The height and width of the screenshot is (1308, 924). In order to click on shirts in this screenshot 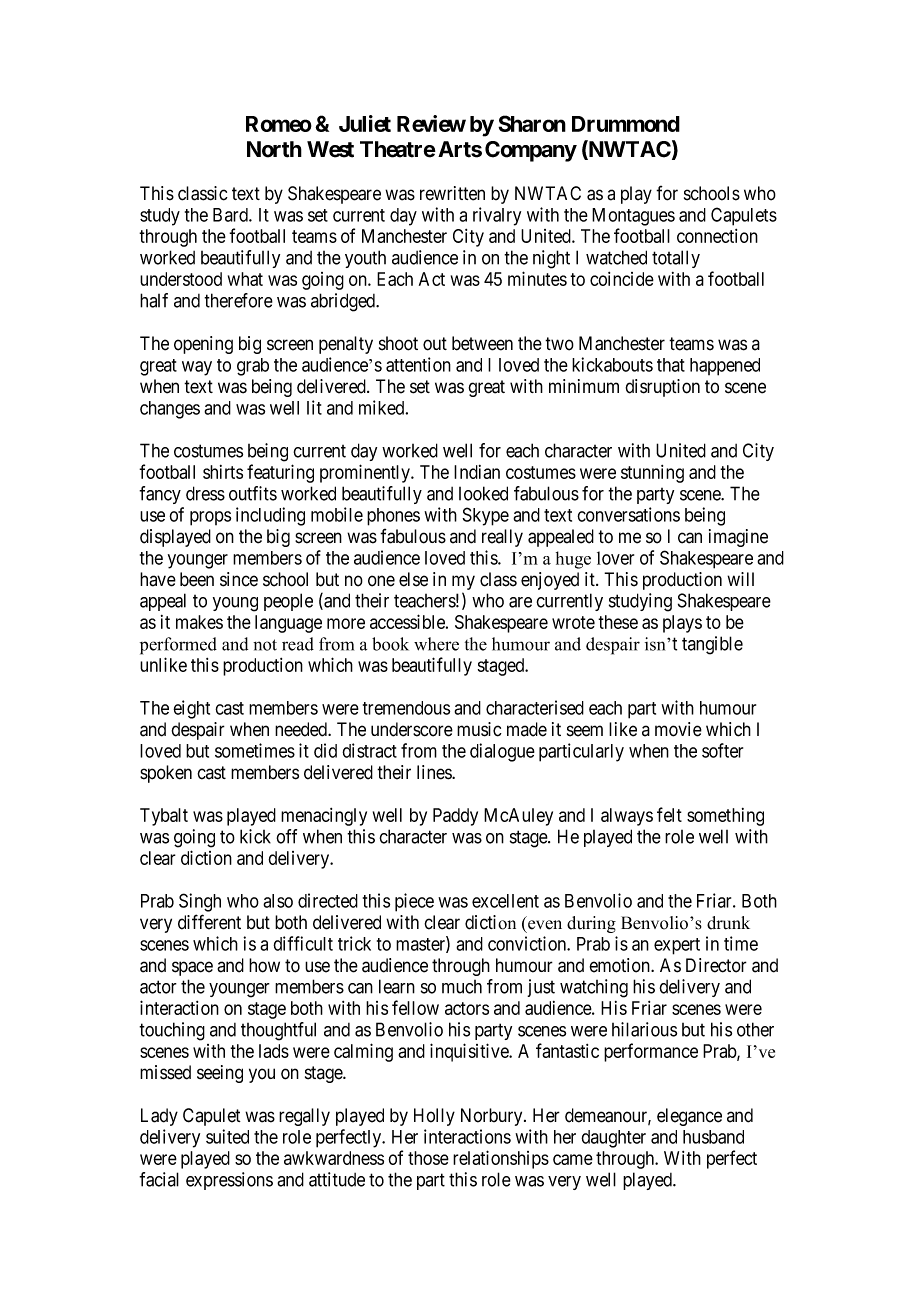, I will do `click(223, 472)`.
